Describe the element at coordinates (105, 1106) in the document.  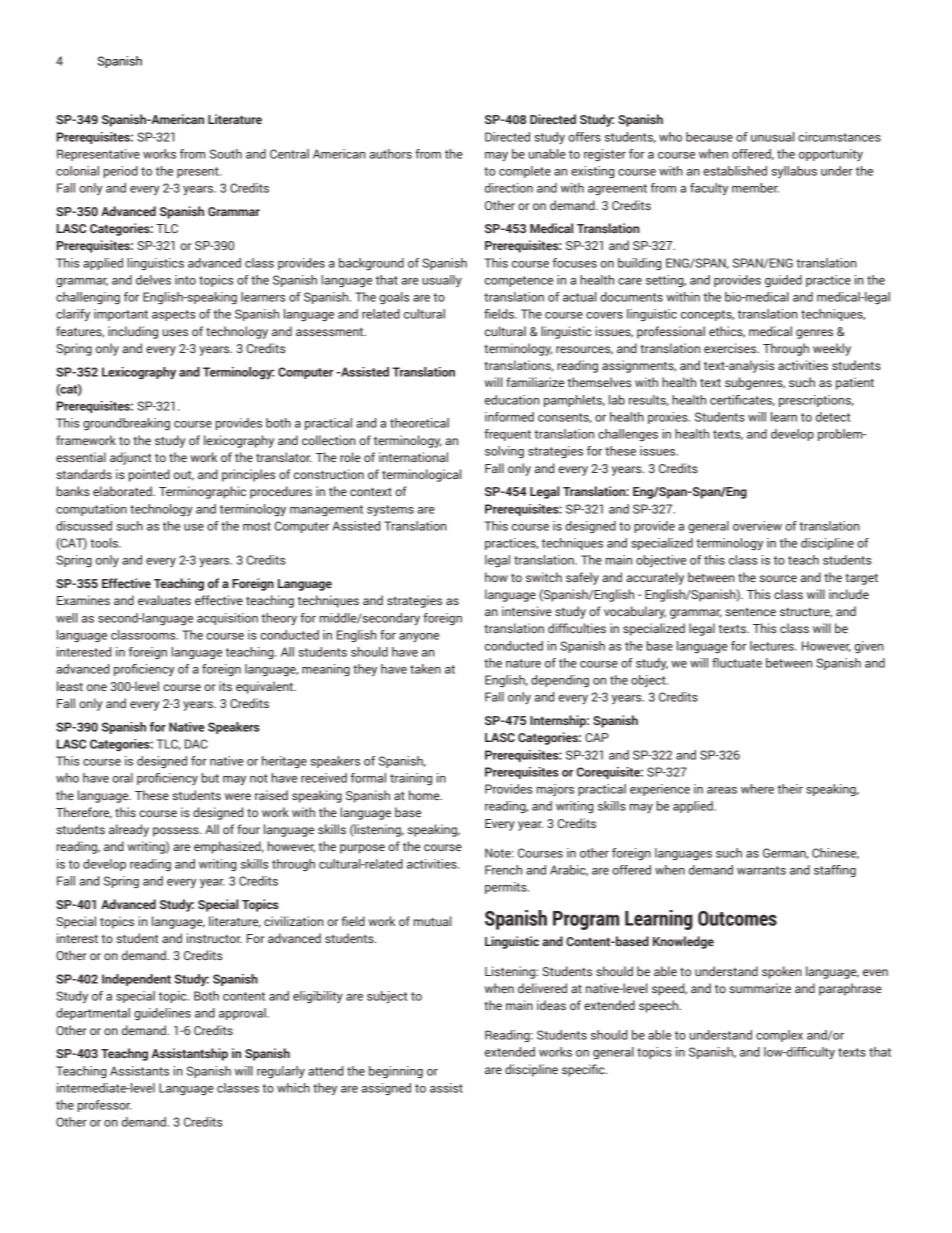
I see `professor` at that location.
